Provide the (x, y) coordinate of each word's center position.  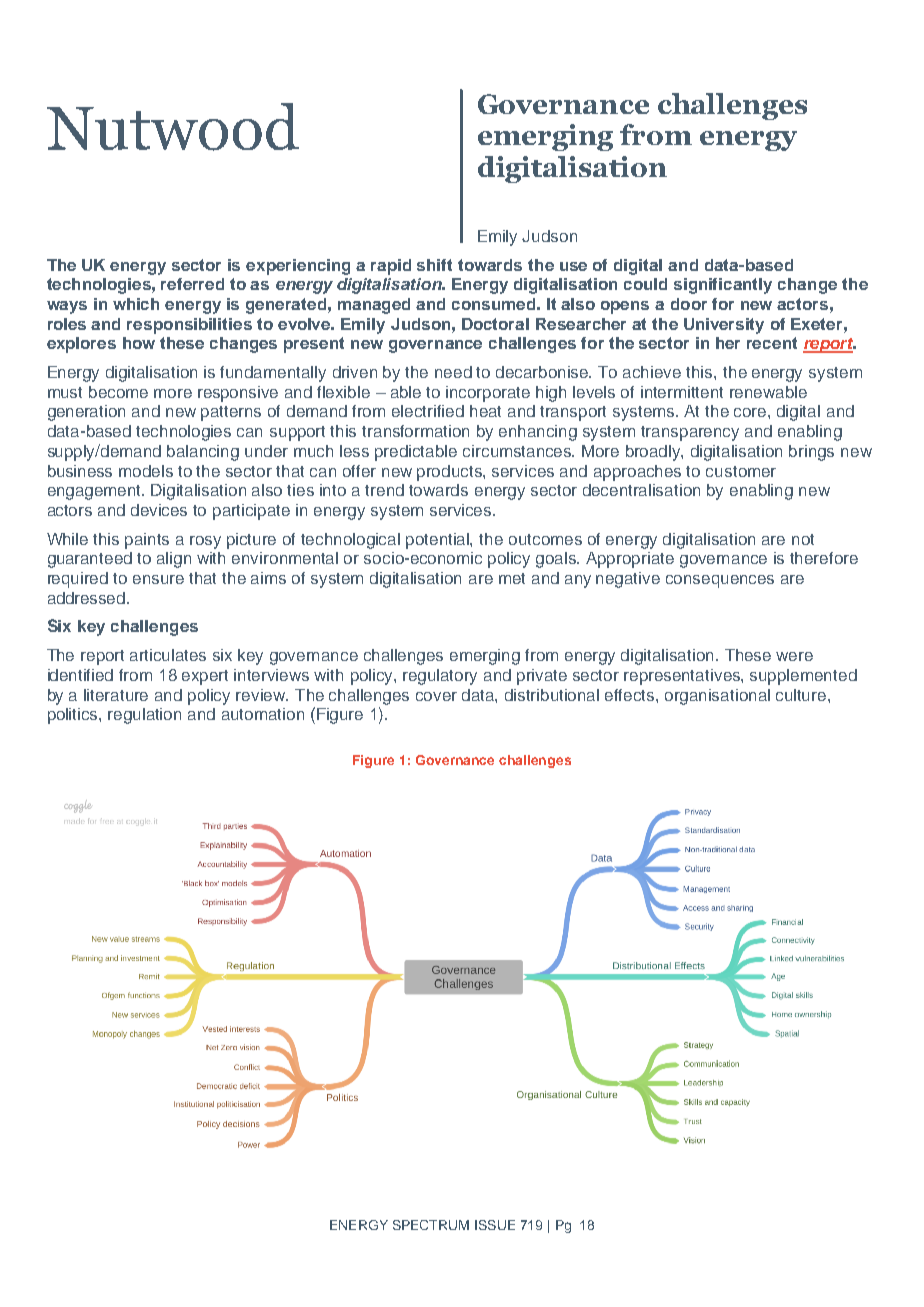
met (512, 578)
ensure (158, 579)
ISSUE (495, 1225)
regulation (144, 716)
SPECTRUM (431, 1225)
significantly (723, 286)
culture (802, 695)
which (136, 304)
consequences (720, 581)
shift (434, 265)
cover (436, 696)
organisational (717, 697)
